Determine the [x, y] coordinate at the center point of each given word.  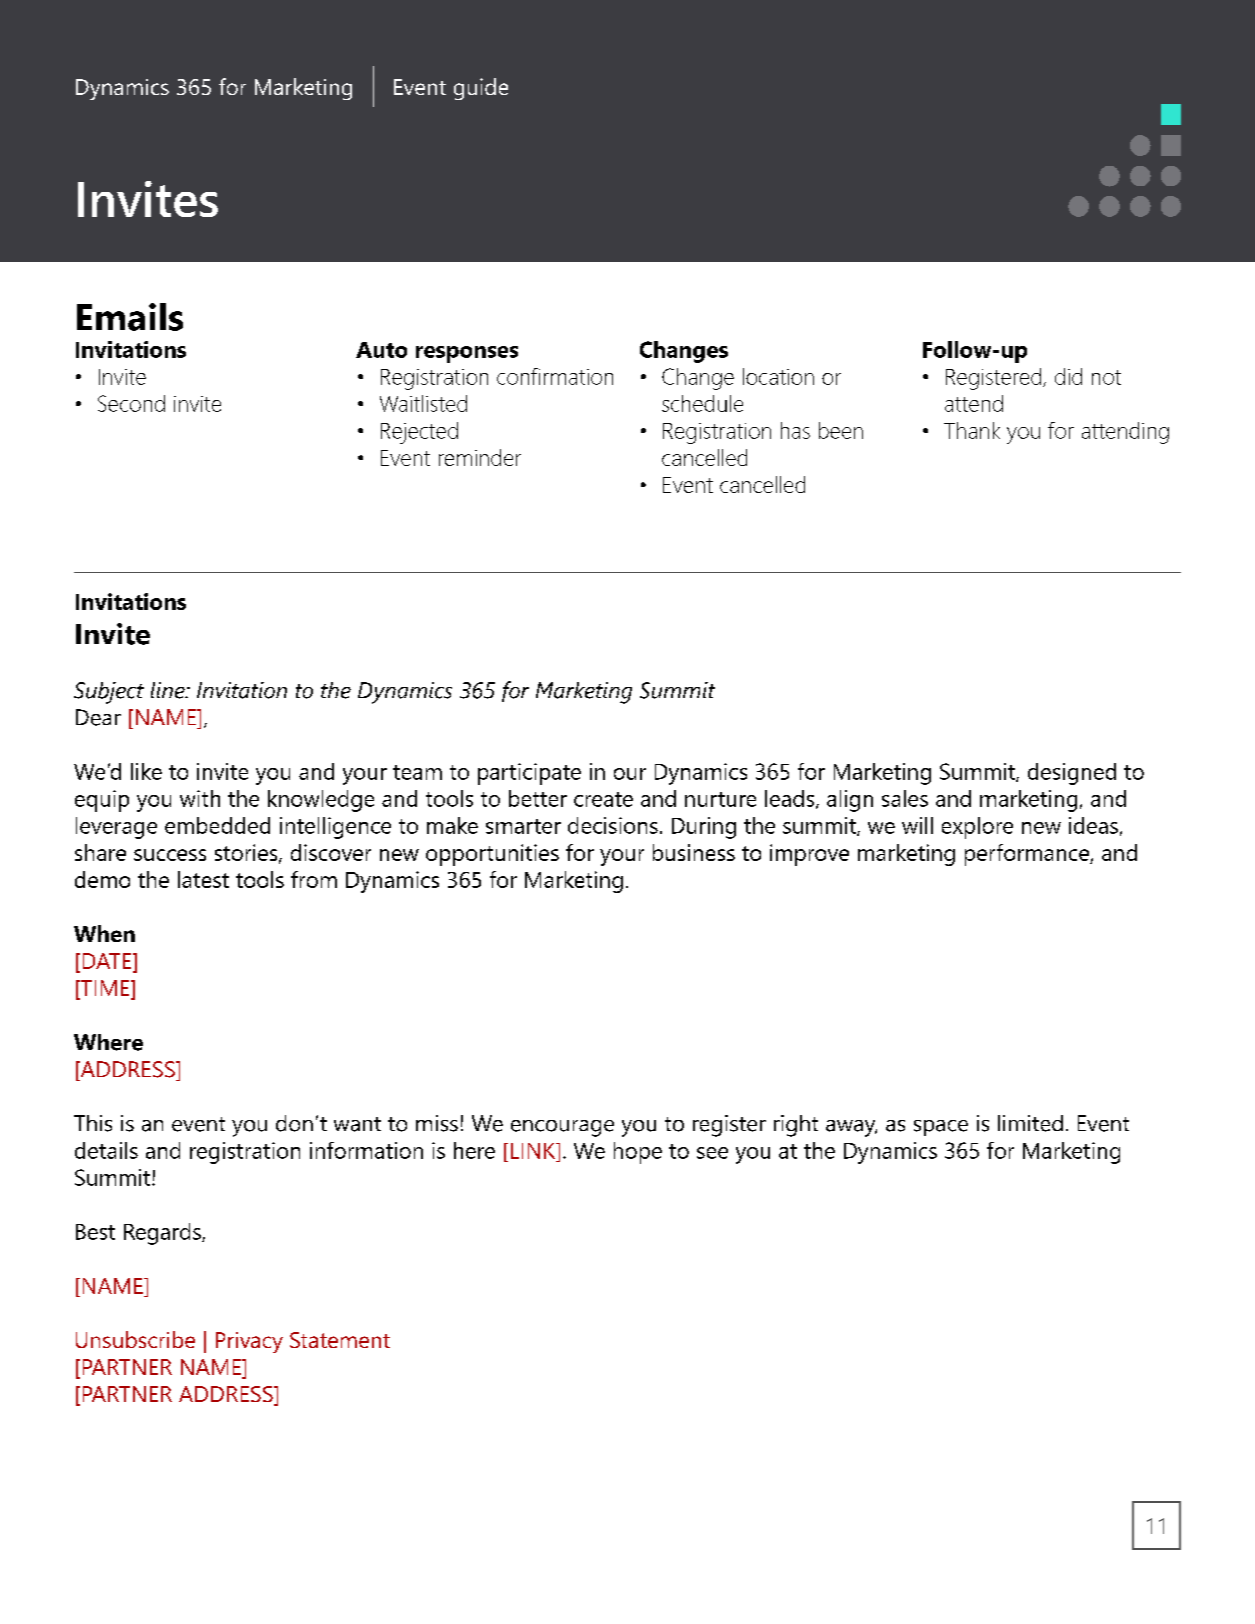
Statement [340, 1340]
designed [1072, 774]
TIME [105, 988]
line [169, 690]
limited [1030, 1123]
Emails [130, 317]
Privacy [249, 1342]
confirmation [555, 376]
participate [529, 774]
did [1068, 376]
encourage [562, 1128]
